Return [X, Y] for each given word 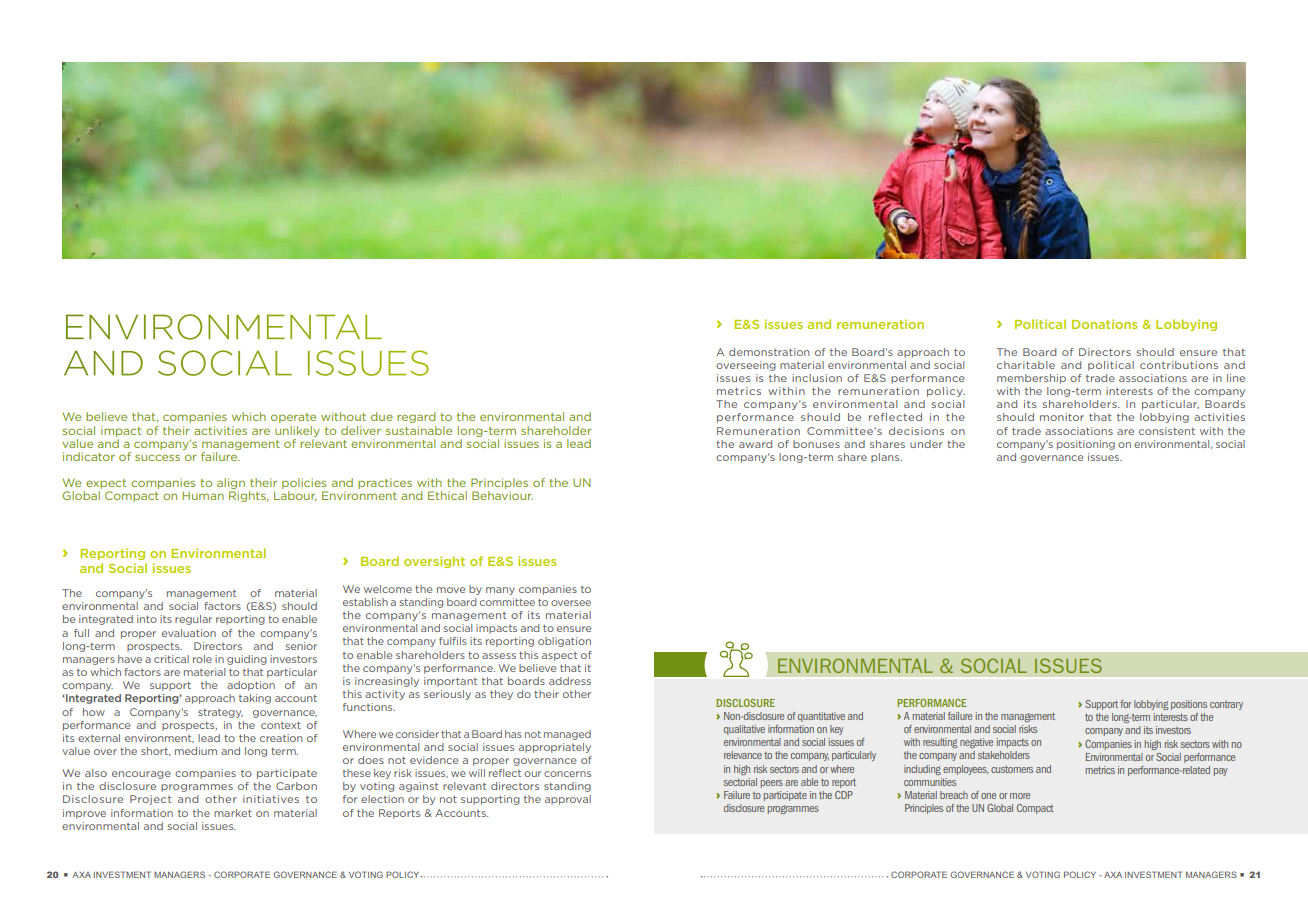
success [157, 457]
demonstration [769, 352]
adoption [251, 686]
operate [293, 418]
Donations [1105, 324]
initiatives [271, 799]
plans [886, 458]
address [570, 681]
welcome [388, 589]
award [755, 444]
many [500, 591]
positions [1189, 705]
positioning [1086, 445]
